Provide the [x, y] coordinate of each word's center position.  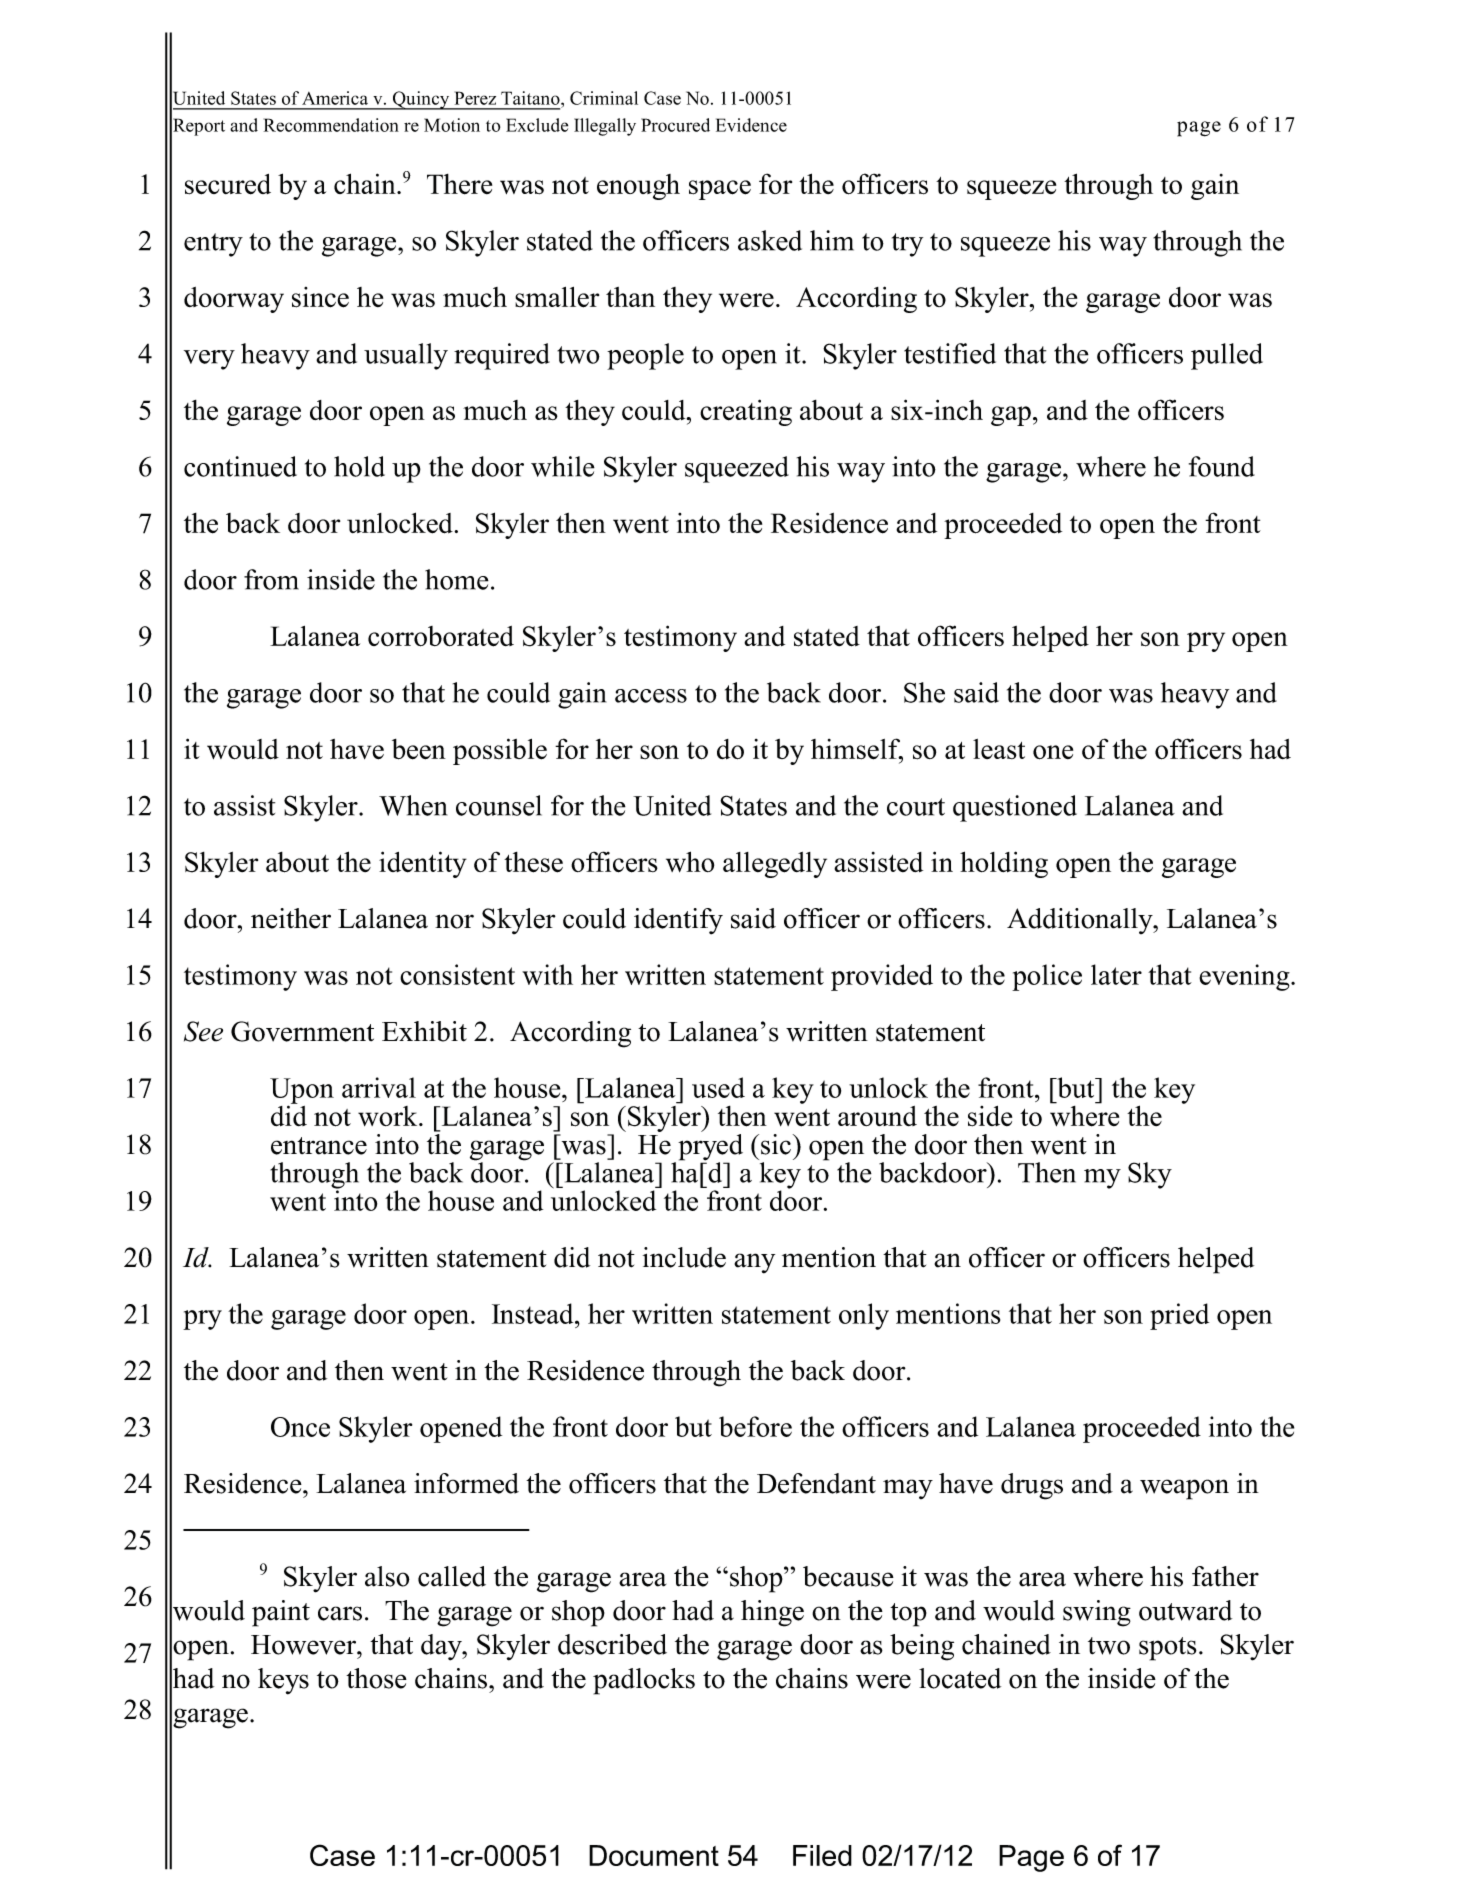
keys [283, 1681]
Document [654, 1855]
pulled [1227, 356]
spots [1168, 1649]
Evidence [751, 125]
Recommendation [331, 125]
